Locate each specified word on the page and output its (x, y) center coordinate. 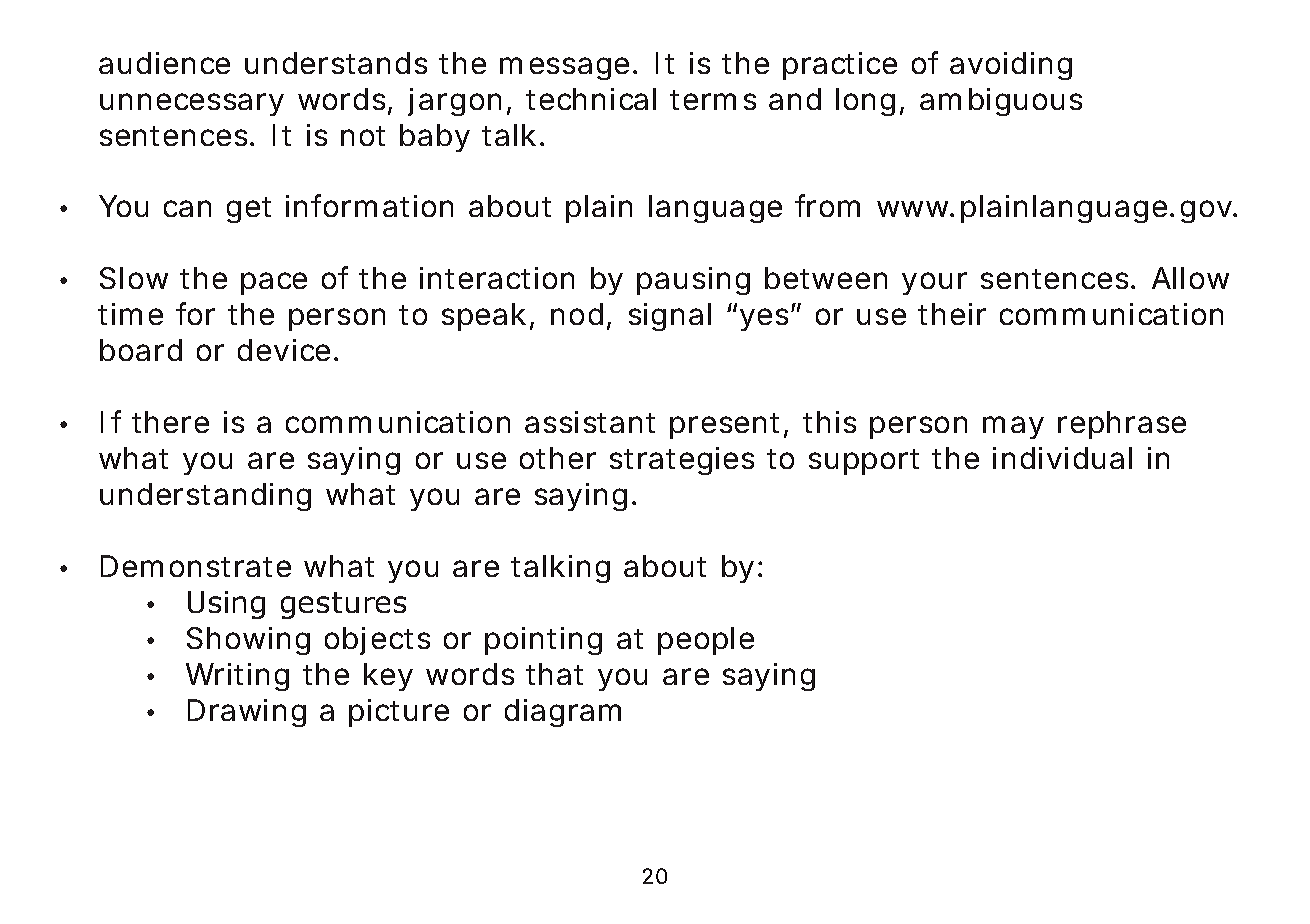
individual (1062, 458)
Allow (1190, 278)
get (249, 210)
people (706, 641)
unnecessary (192, 104)
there (170, 422)
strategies (682, 461)
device (284, 350)
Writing (237, 677)
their (952, 314)
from (827, 205)
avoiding (1011, 66)
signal (670, 317)
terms (713, 100)
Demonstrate (196, 566)
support (864, 462)
